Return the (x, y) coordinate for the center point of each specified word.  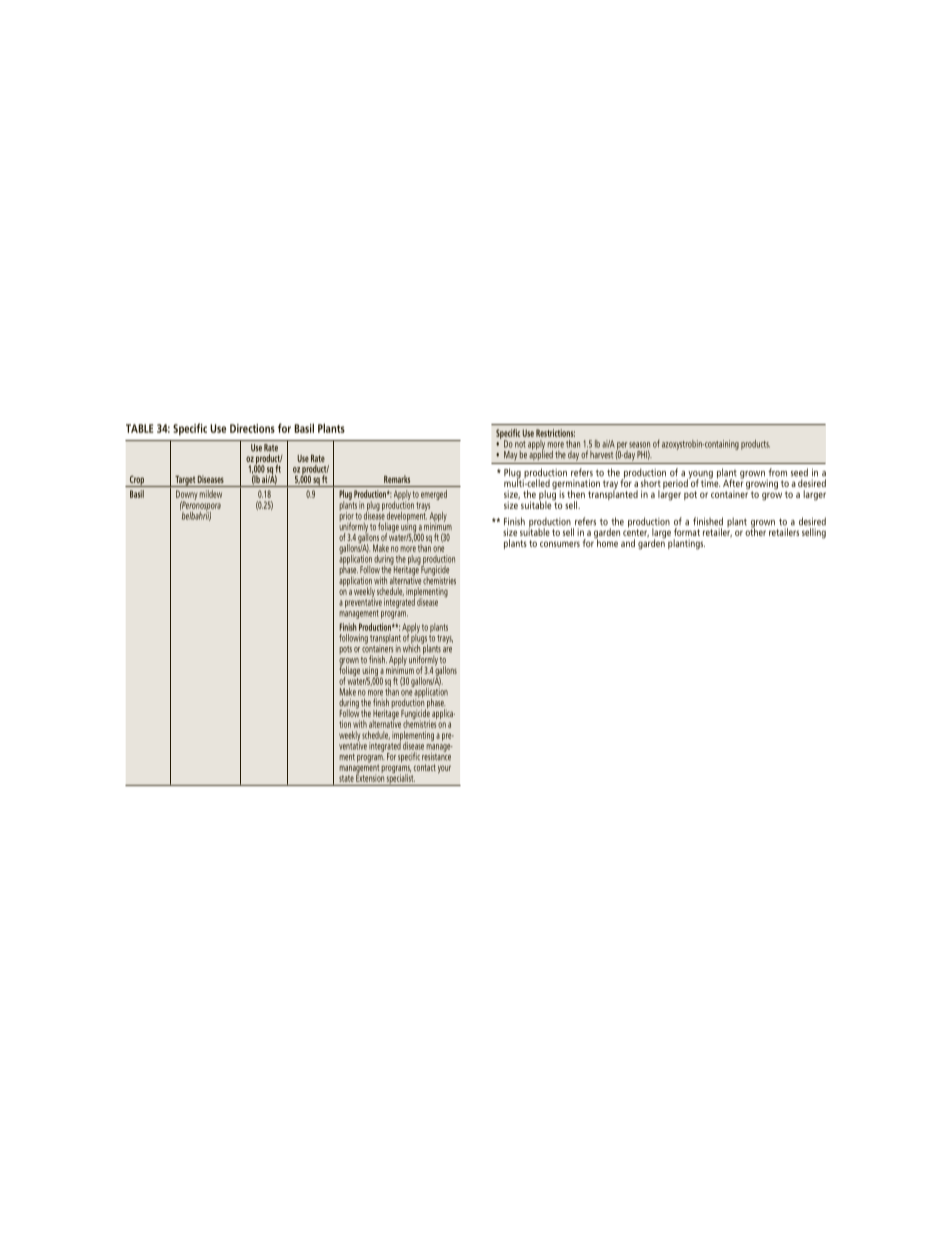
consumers (560, 544)
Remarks (397, 479)
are (447, 650)
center (636, 532)
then (576, 494)
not (520, 444)
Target (185, 481)
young (700, 476)
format (687, 532)
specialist (400, 779)
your (444, 769)
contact (425, 767)
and (628, 543)
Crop (137, 481)
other (755, 531)
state (346, 778)
